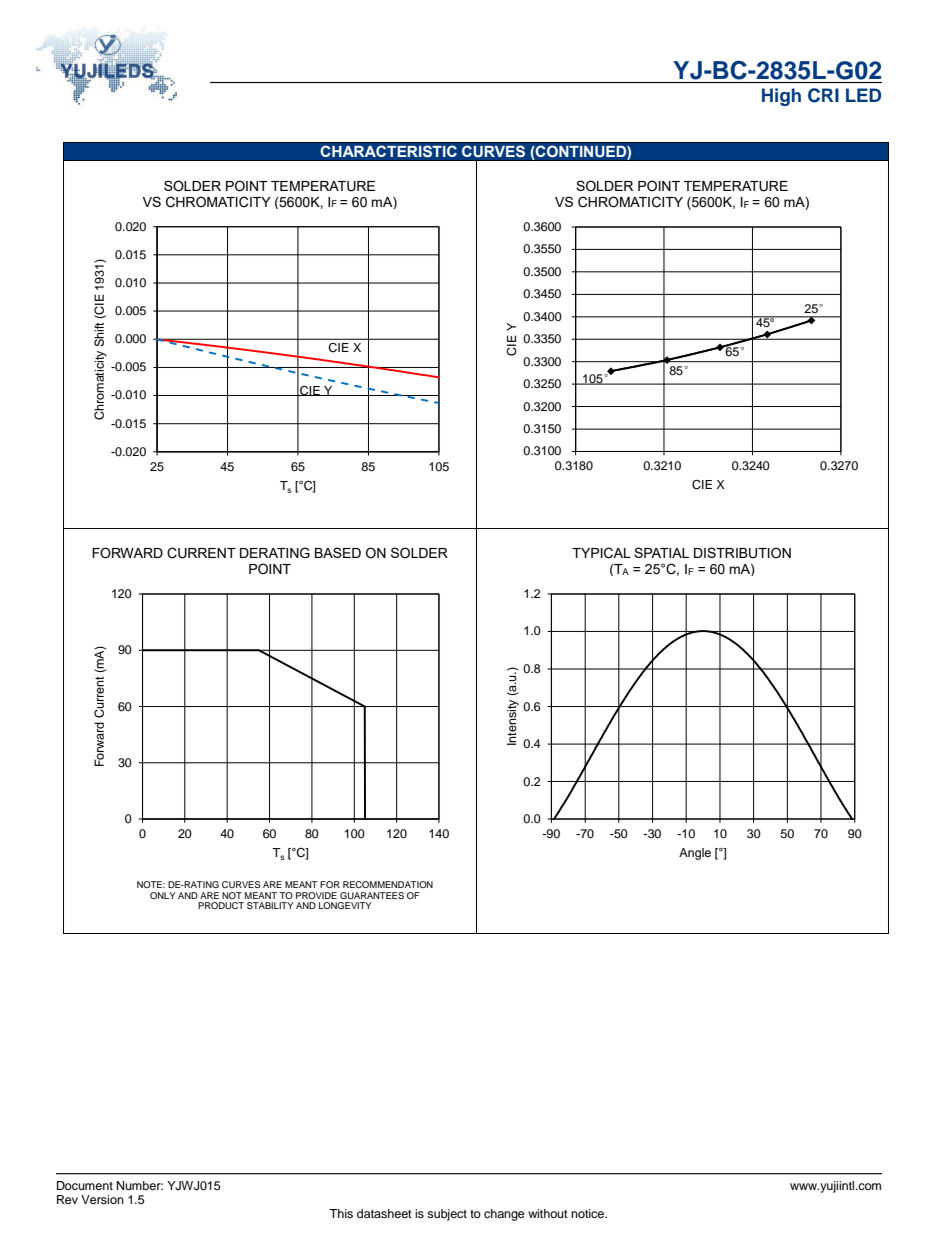 Image resolution: width=952 pixels, height=1233 pixels. I want to click on BASED, so click(338, 552).
